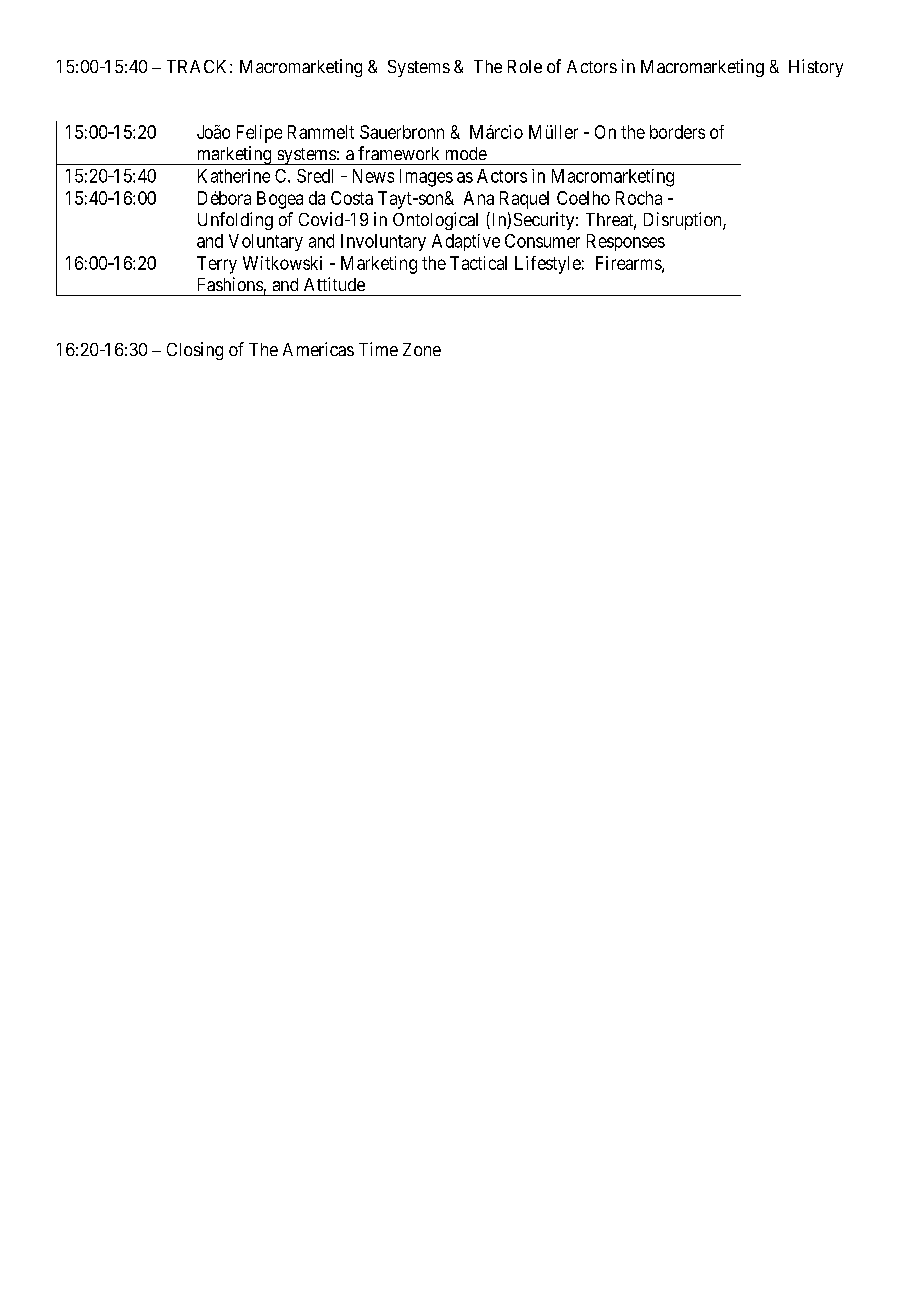  Describe the element at coordinates (684, 221) in the image. I see `Disruption` at that location.
